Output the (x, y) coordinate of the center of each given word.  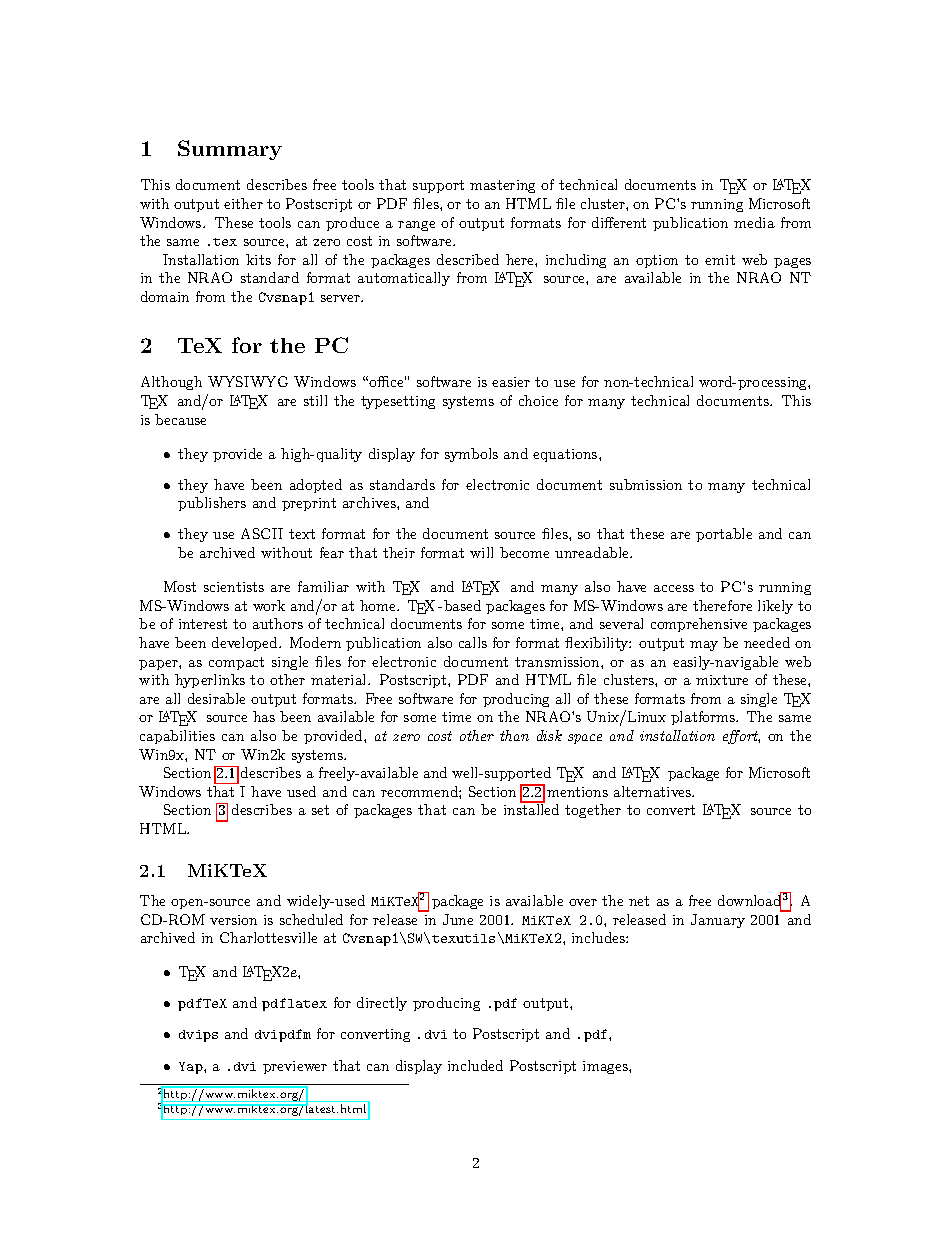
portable (724, 535)
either (243, 203)
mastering (502, 186)
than (514, 735)
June (458, 919)
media (754, 222)
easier (511, 382)
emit (720, 260)
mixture (722, 680)
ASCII (262, 533)
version (233, 920)
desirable (216, 698)
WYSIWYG (248, 381)
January (718, 921)
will (481, 552)
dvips (198, 1036)
